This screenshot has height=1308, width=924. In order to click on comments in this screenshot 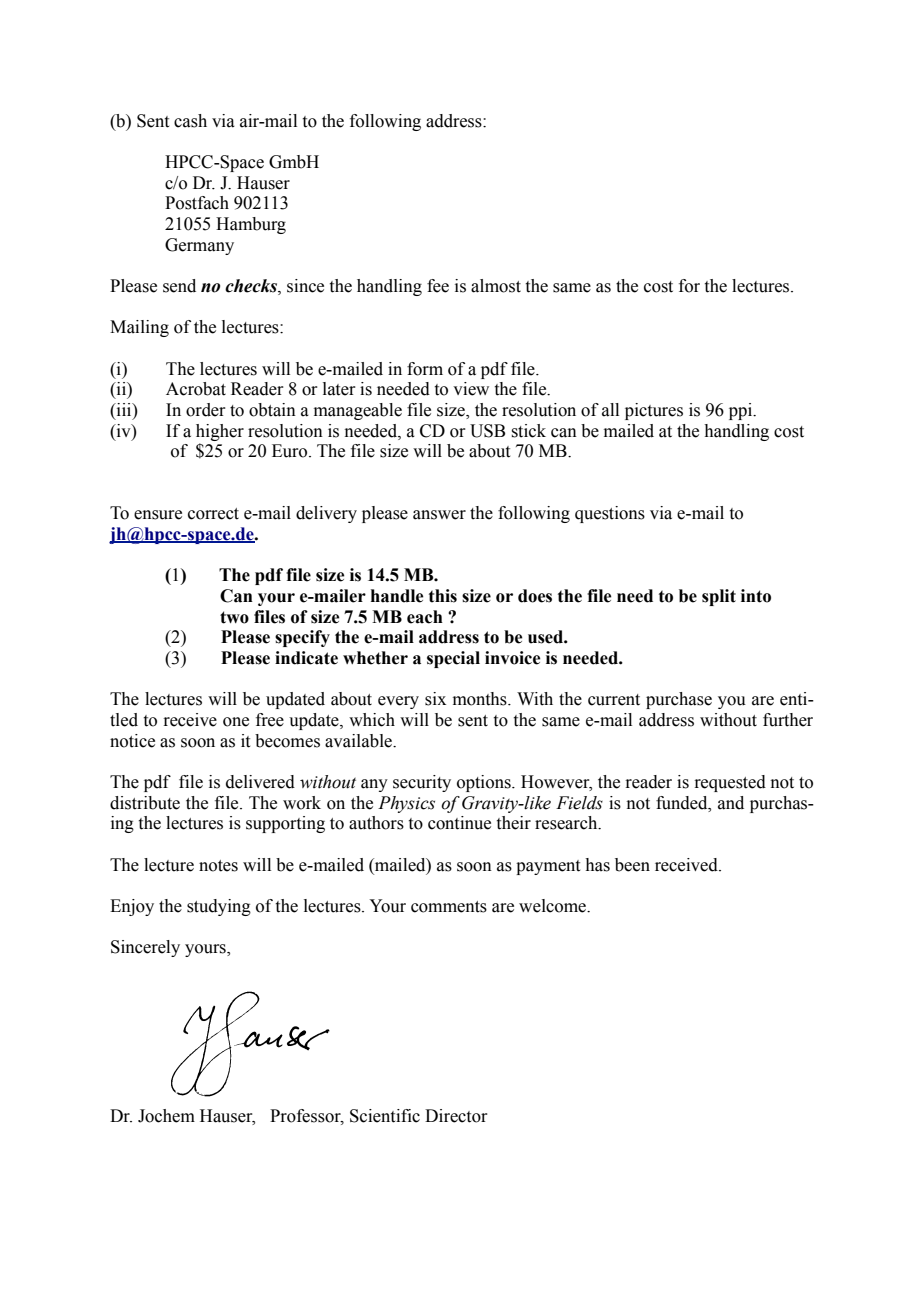, I will do `click(449, 907)`.
